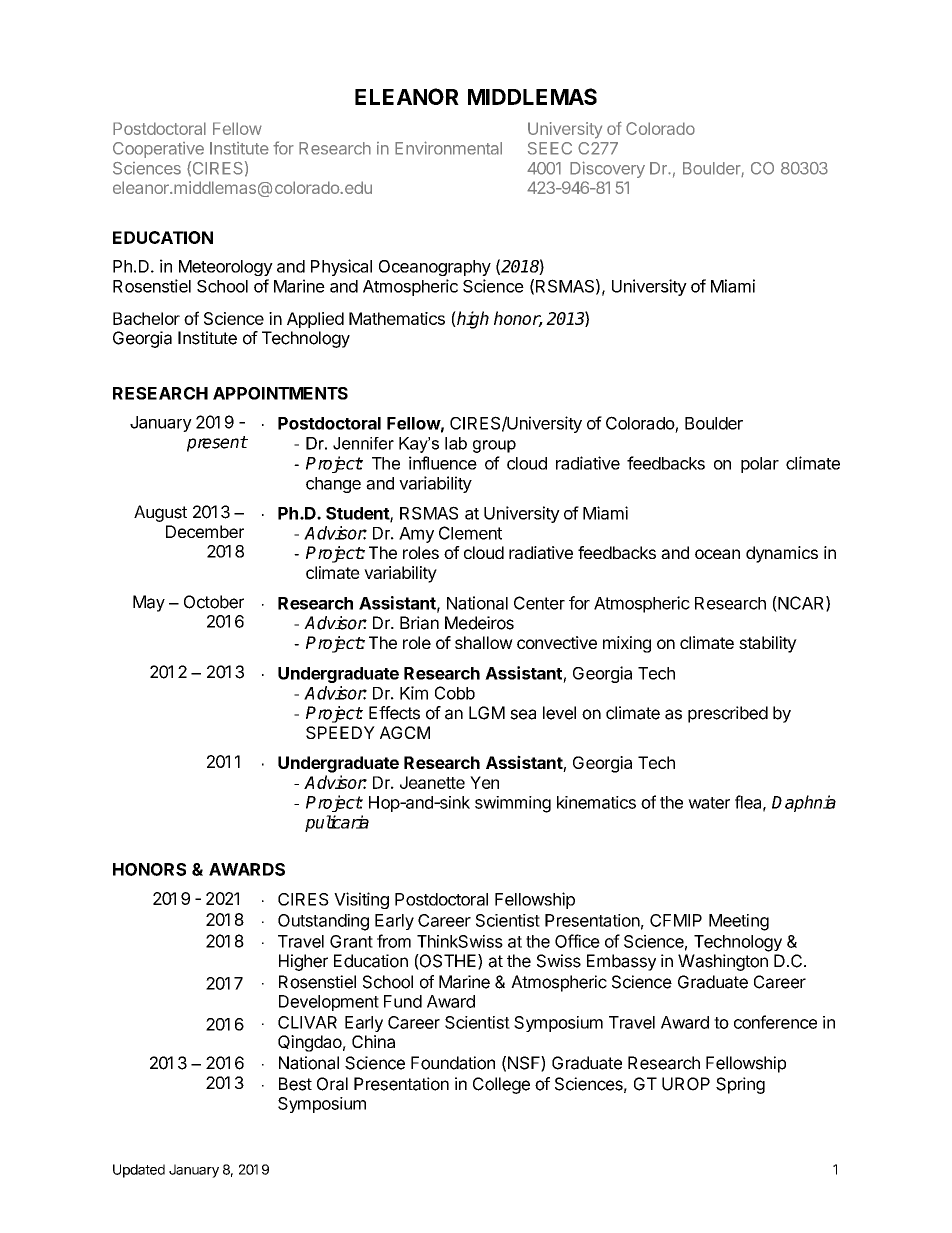  Describe the element at coordinates (456, 443) in the screenshot. I see `lab` at that location.
